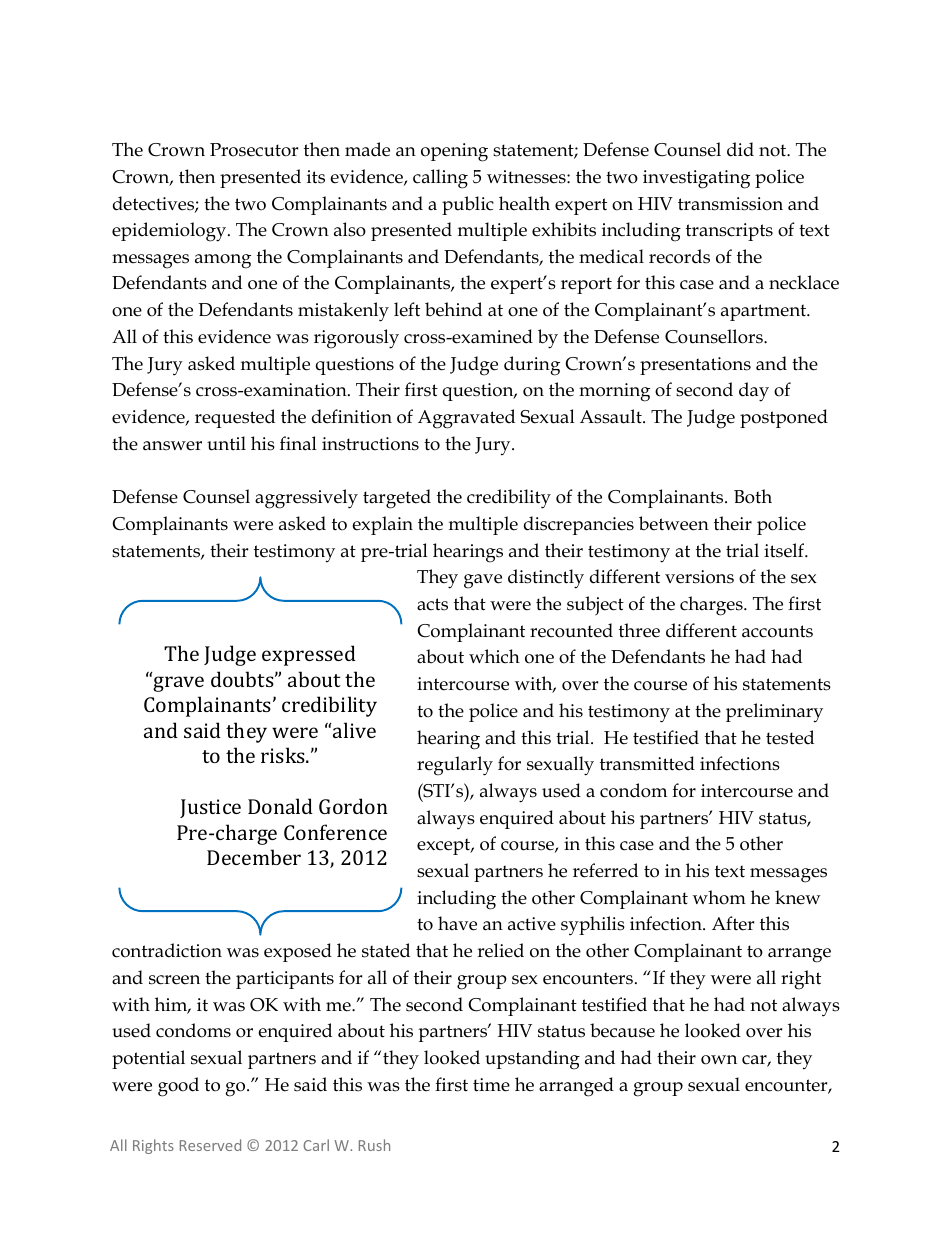 The image size is (952, 1233). Describe the element at coordinates (622, 1030) in the screenshot. I see `because` at that location.
